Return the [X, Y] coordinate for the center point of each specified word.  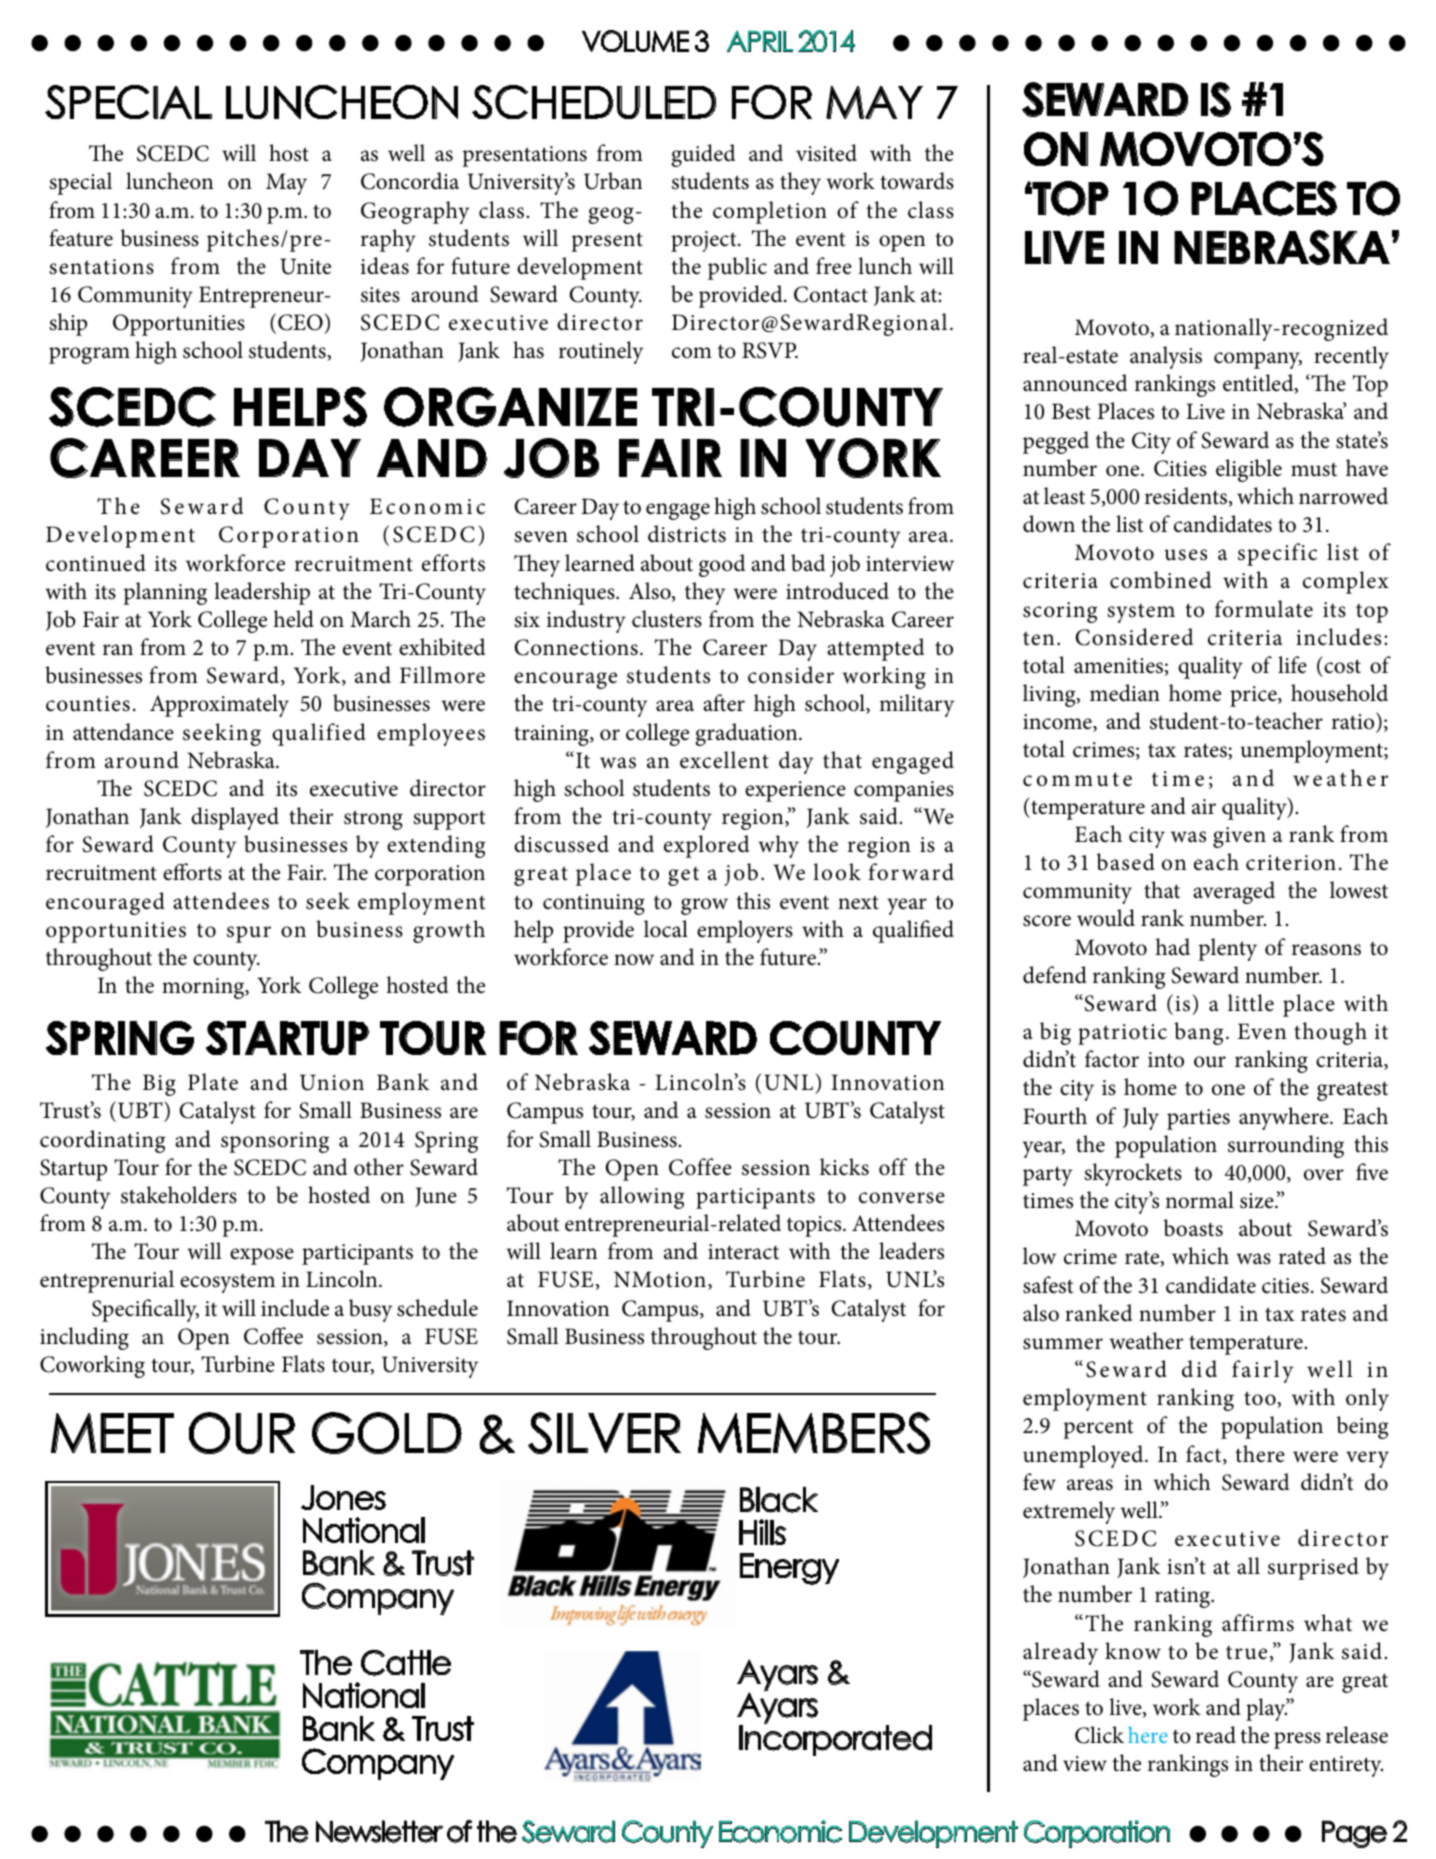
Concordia [410, 181]
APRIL [760, 41]
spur [249, 934]
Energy [789, 1569]
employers [745, 931]
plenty [1227, 949]
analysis [1166, 357]
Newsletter [379, 1831]
